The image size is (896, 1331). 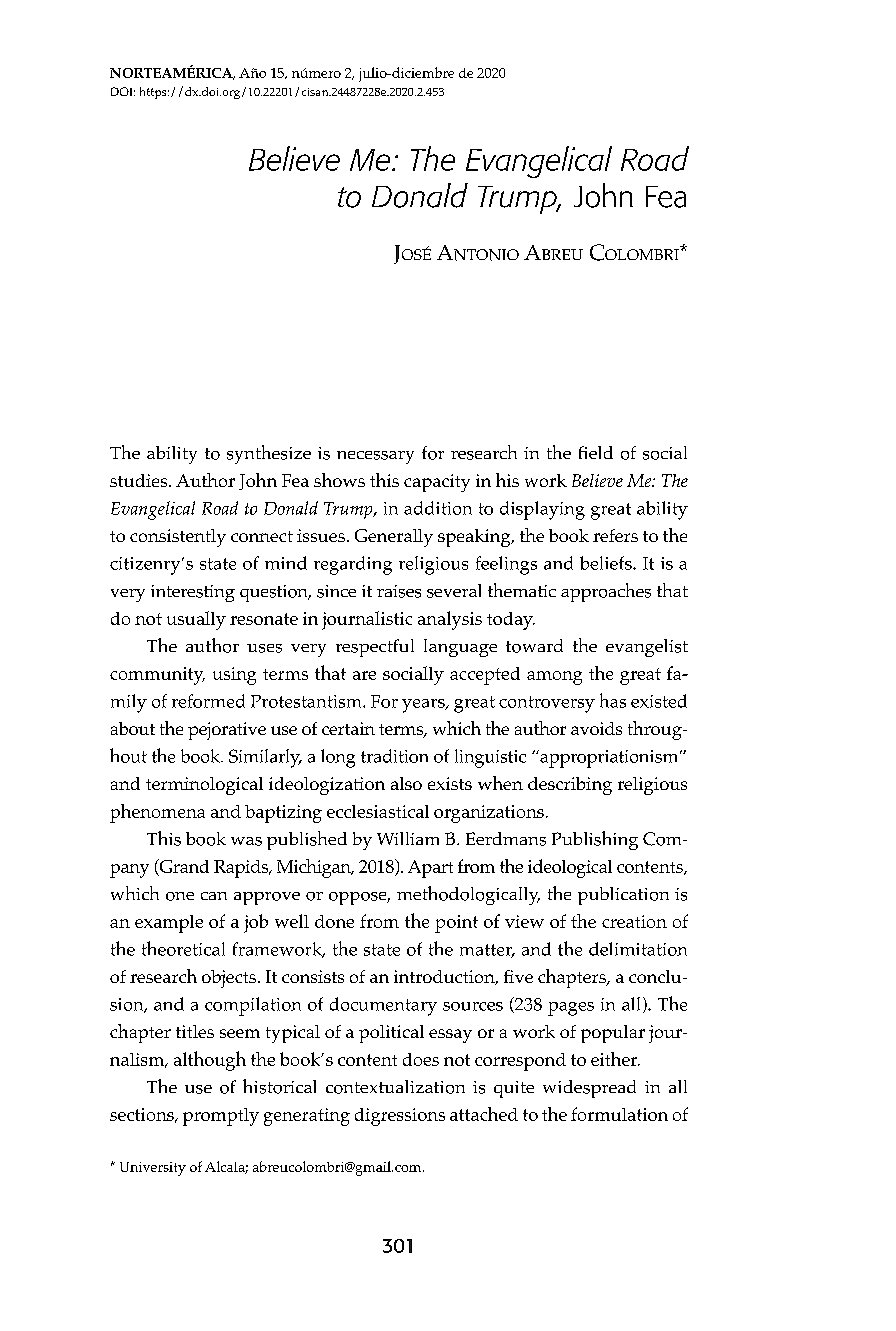 What do you see at coordinates (619, 1114) in the screenshot?
I see `formulation` at bounding box center [619, 1114].
